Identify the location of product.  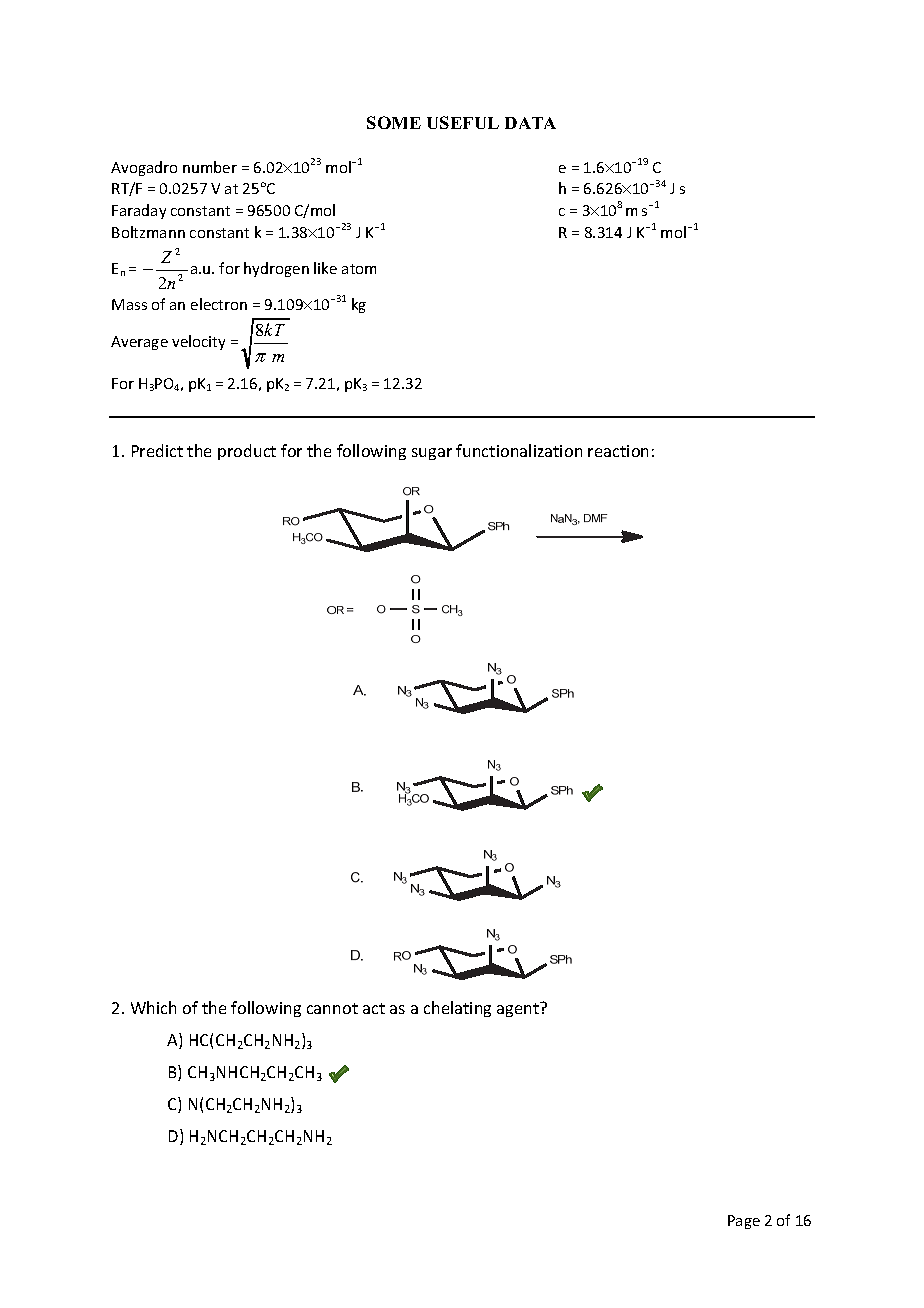
(247, 452).
